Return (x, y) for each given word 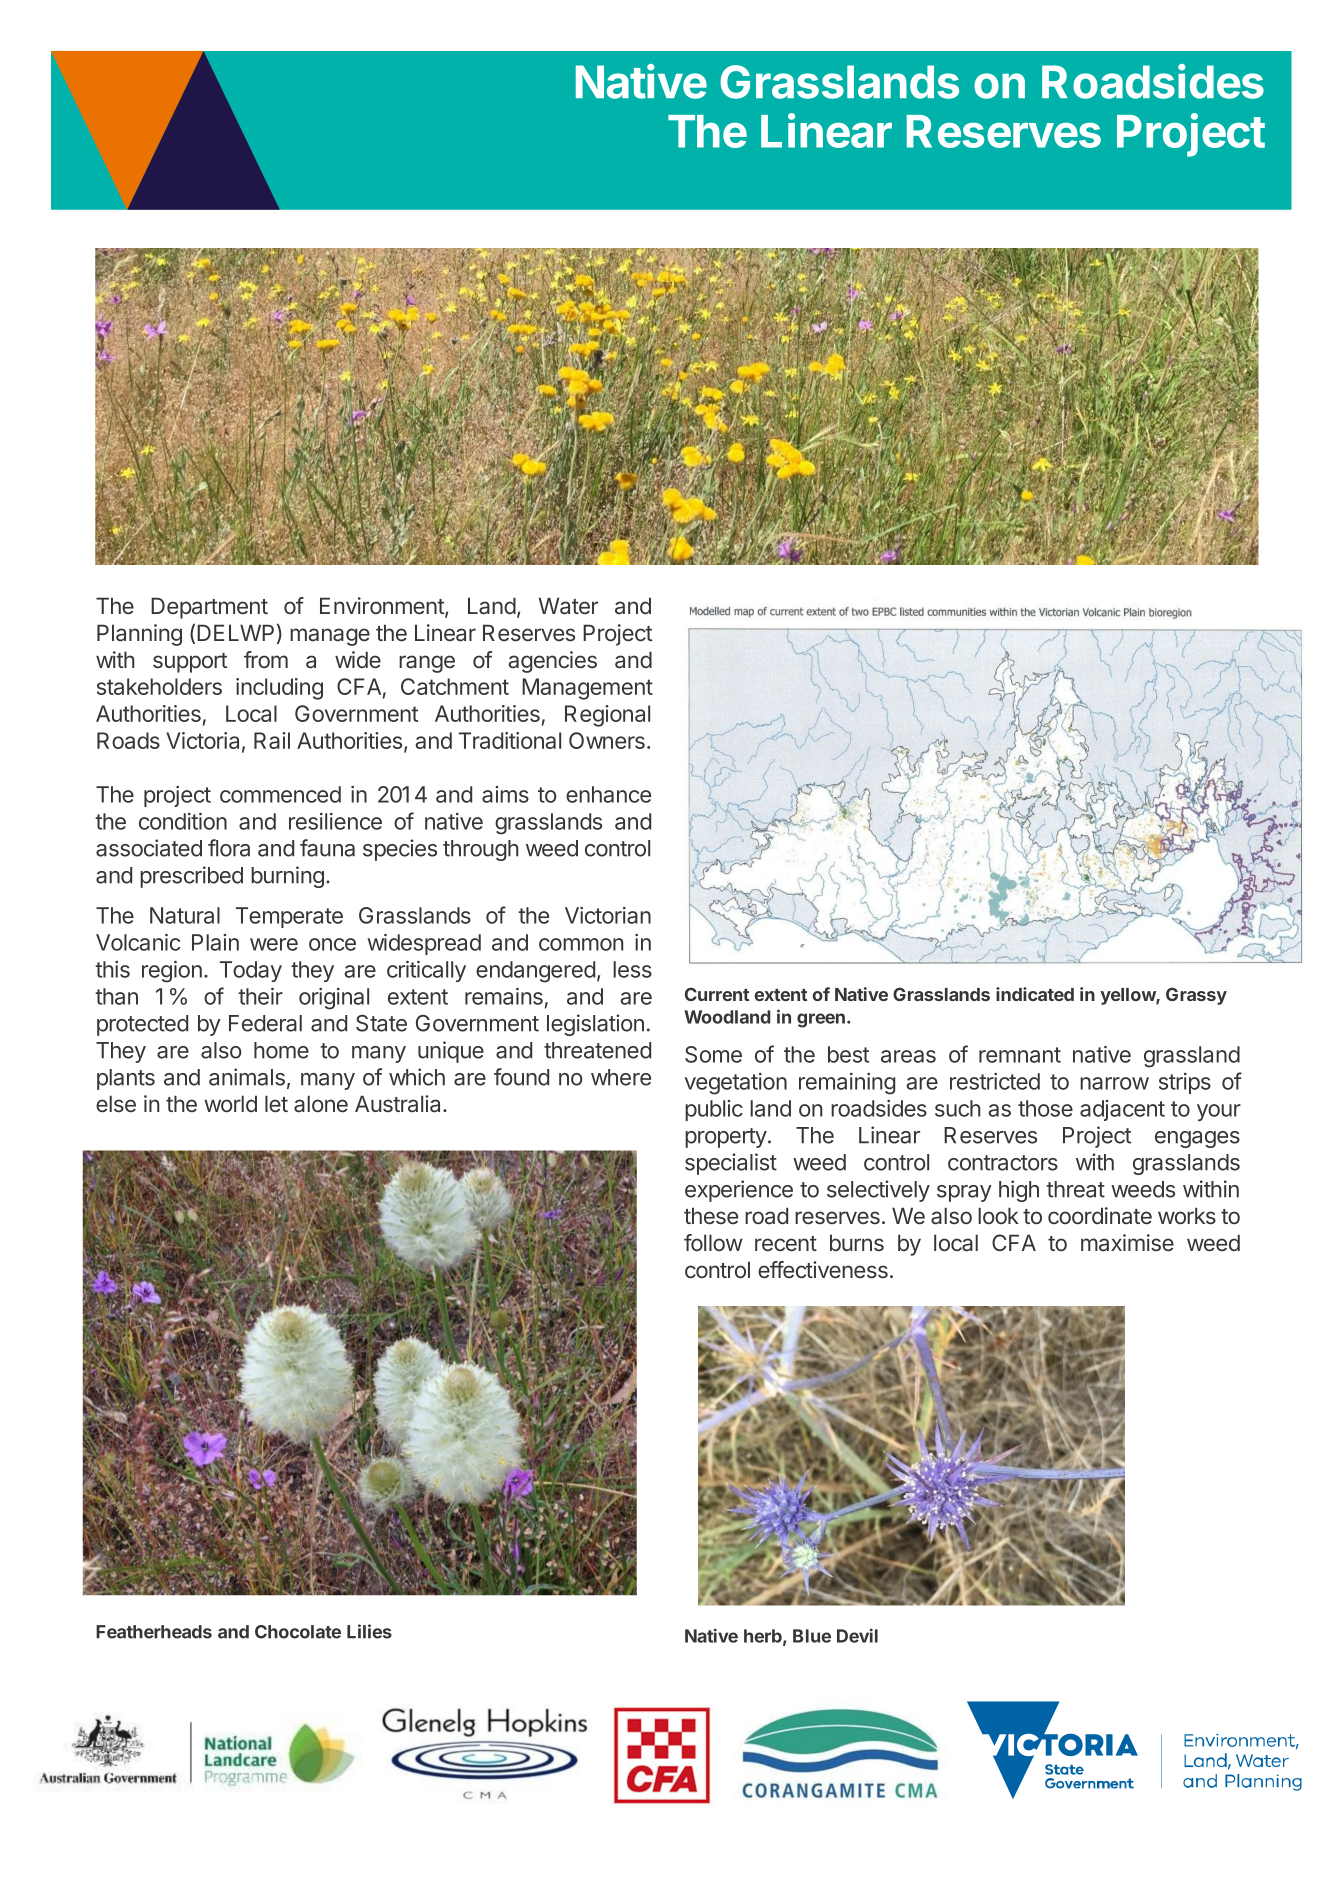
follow (713, 1242)
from (266, 659)
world (230, 1103)
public (714, 1110)
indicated (1035, 994)
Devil (857, 1635)
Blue (812, 1636)
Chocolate (298, 1632)
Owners (607, 740)
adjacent (1122, 1110)
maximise (1127, 1243)
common (581, 944)
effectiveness (823, 1270)
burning (287, 877)
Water (568, 606)
